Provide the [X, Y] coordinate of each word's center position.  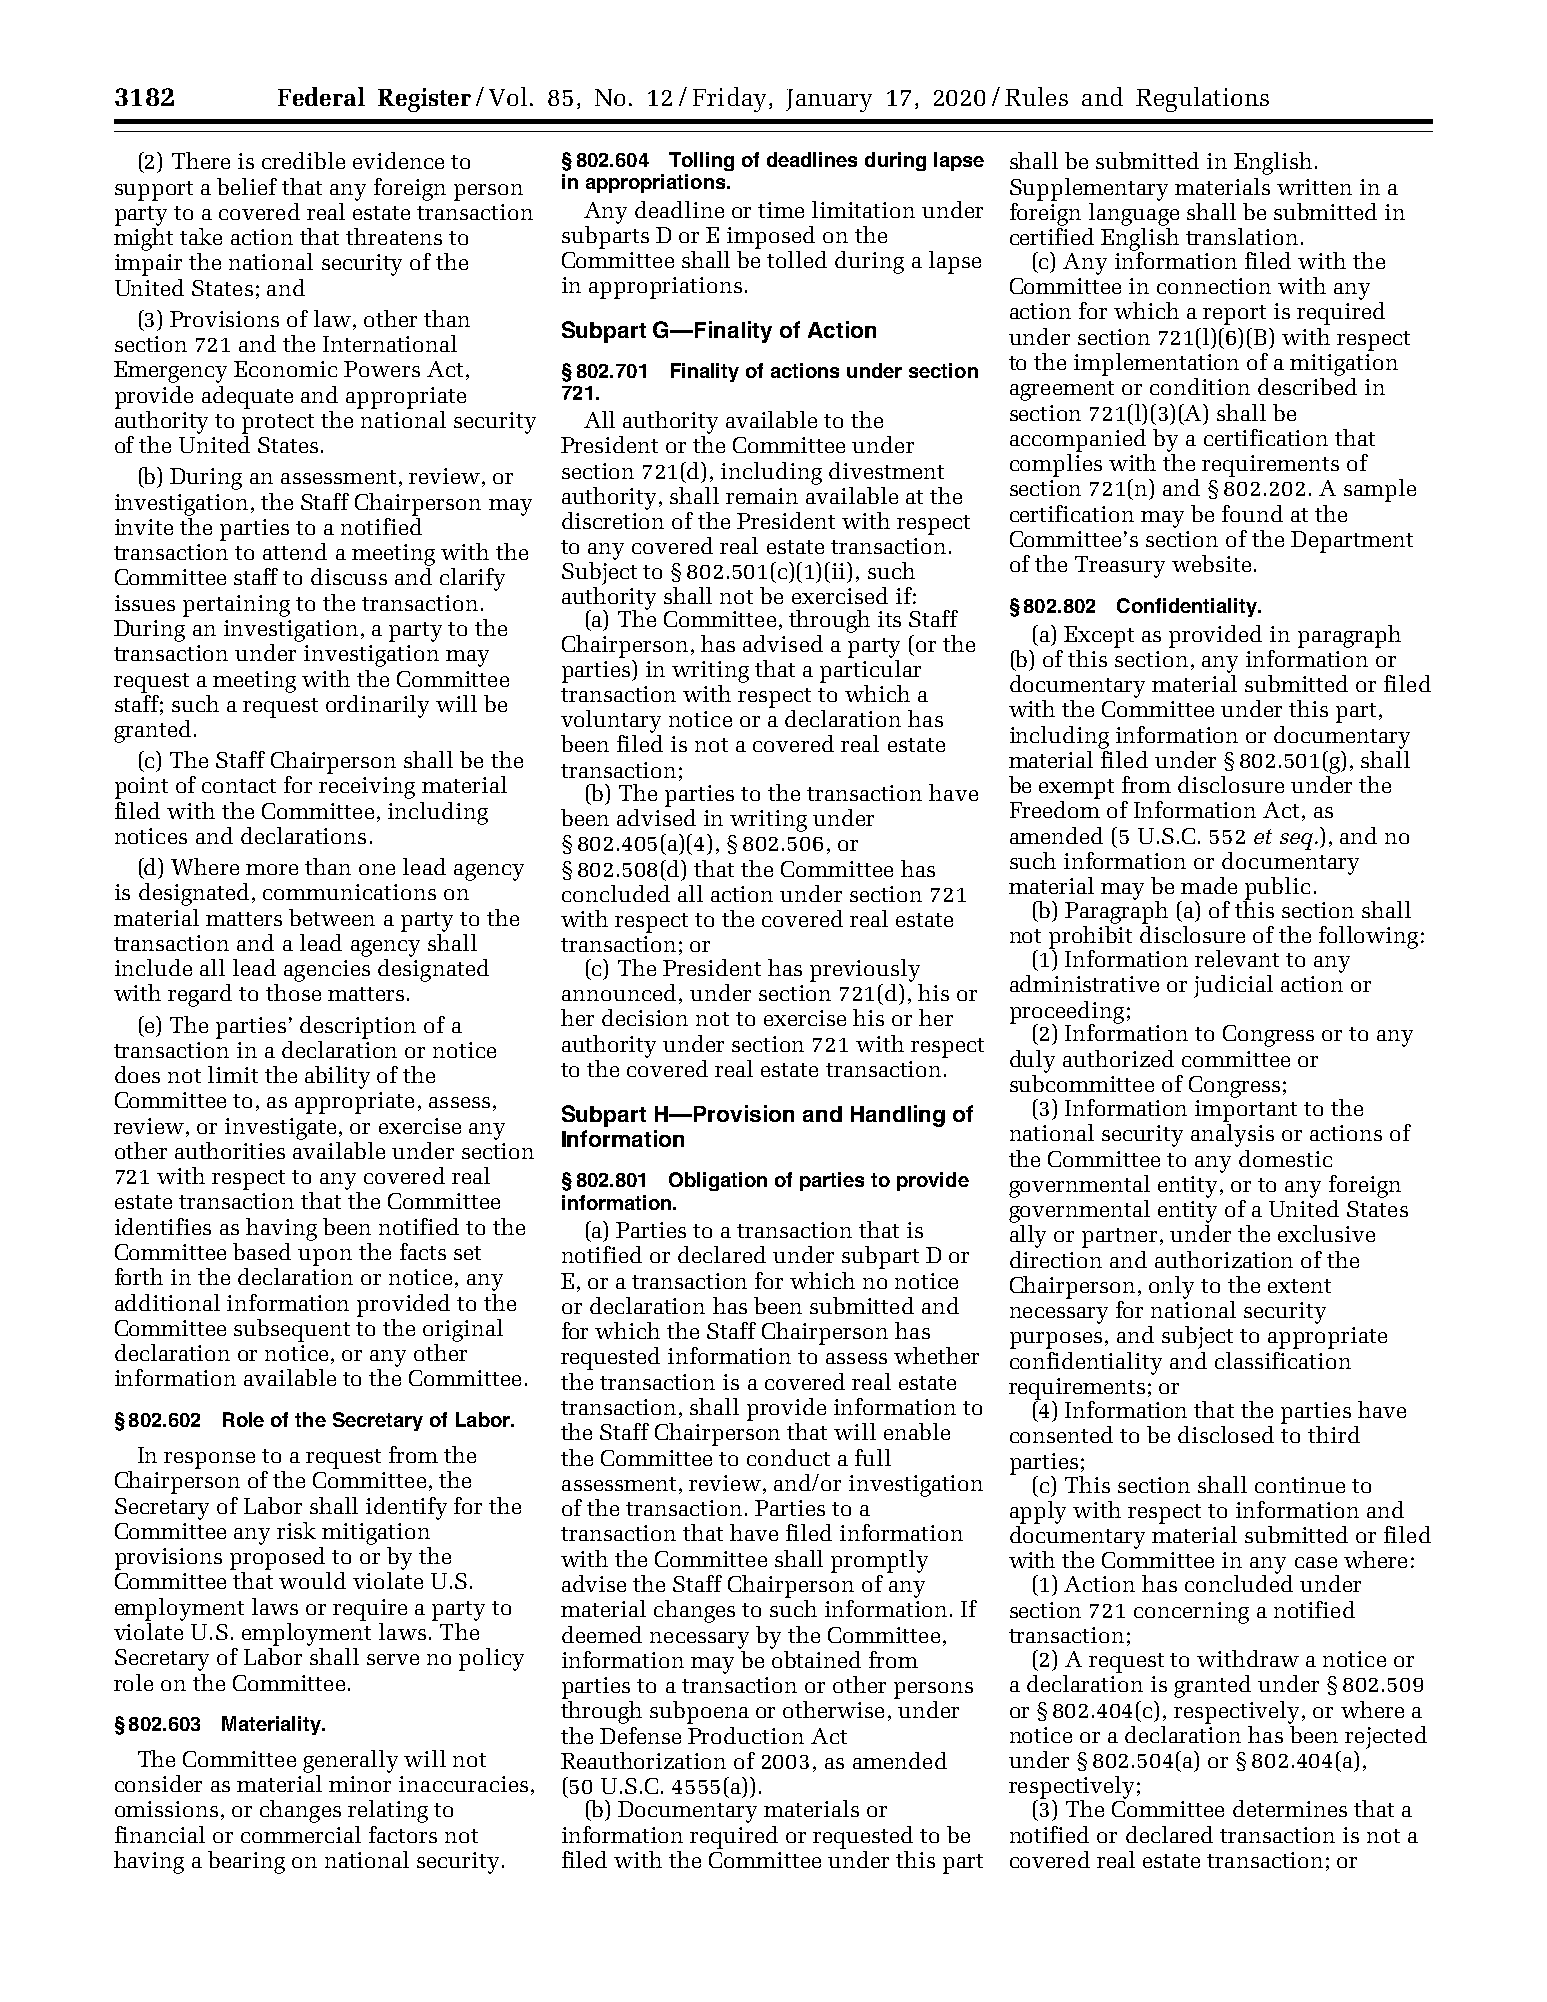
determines [1290, 1808]
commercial [301, 1834]
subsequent [292, 1330]
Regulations [1202, 99]
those [293, 992]
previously [865, 970]
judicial [1233, 986]
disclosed [1226, 1434]
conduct [788, 1457]
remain [762, 496]
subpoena [699, 1712]
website [1211, 563]
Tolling [701, 161]
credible [303, 160]
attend [295, 551]
